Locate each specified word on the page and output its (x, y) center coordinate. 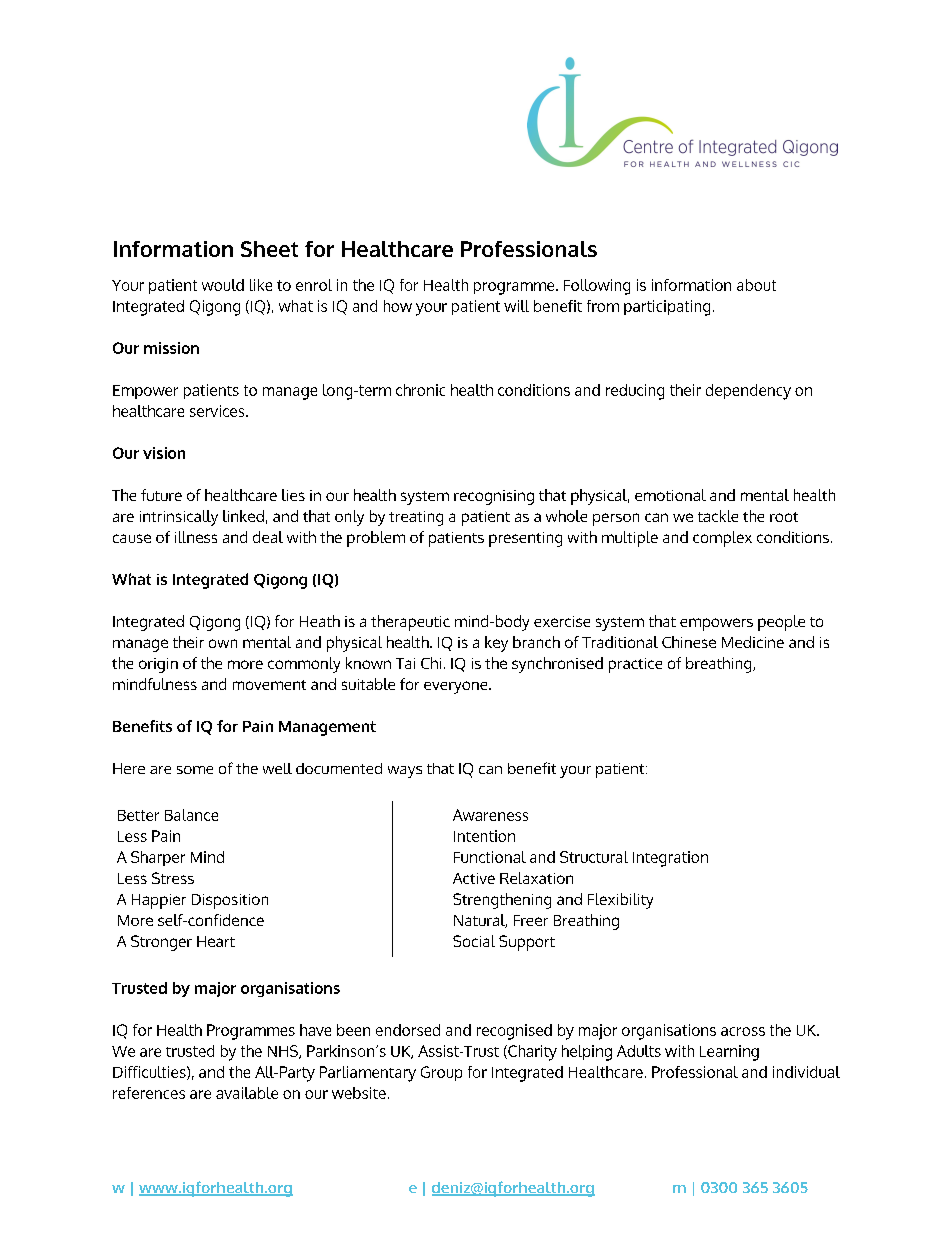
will (516, 306)
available (247, 1093)
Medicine (753, 642)
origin (158, 665)
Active (474, 878)
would (223, 285)
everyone (457, 687)
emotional (670, 495)
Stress (173, 878)
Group (441, 1073)
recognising (494, 497)
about (756, 285)
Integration (670, 859)
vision (164, 453)
